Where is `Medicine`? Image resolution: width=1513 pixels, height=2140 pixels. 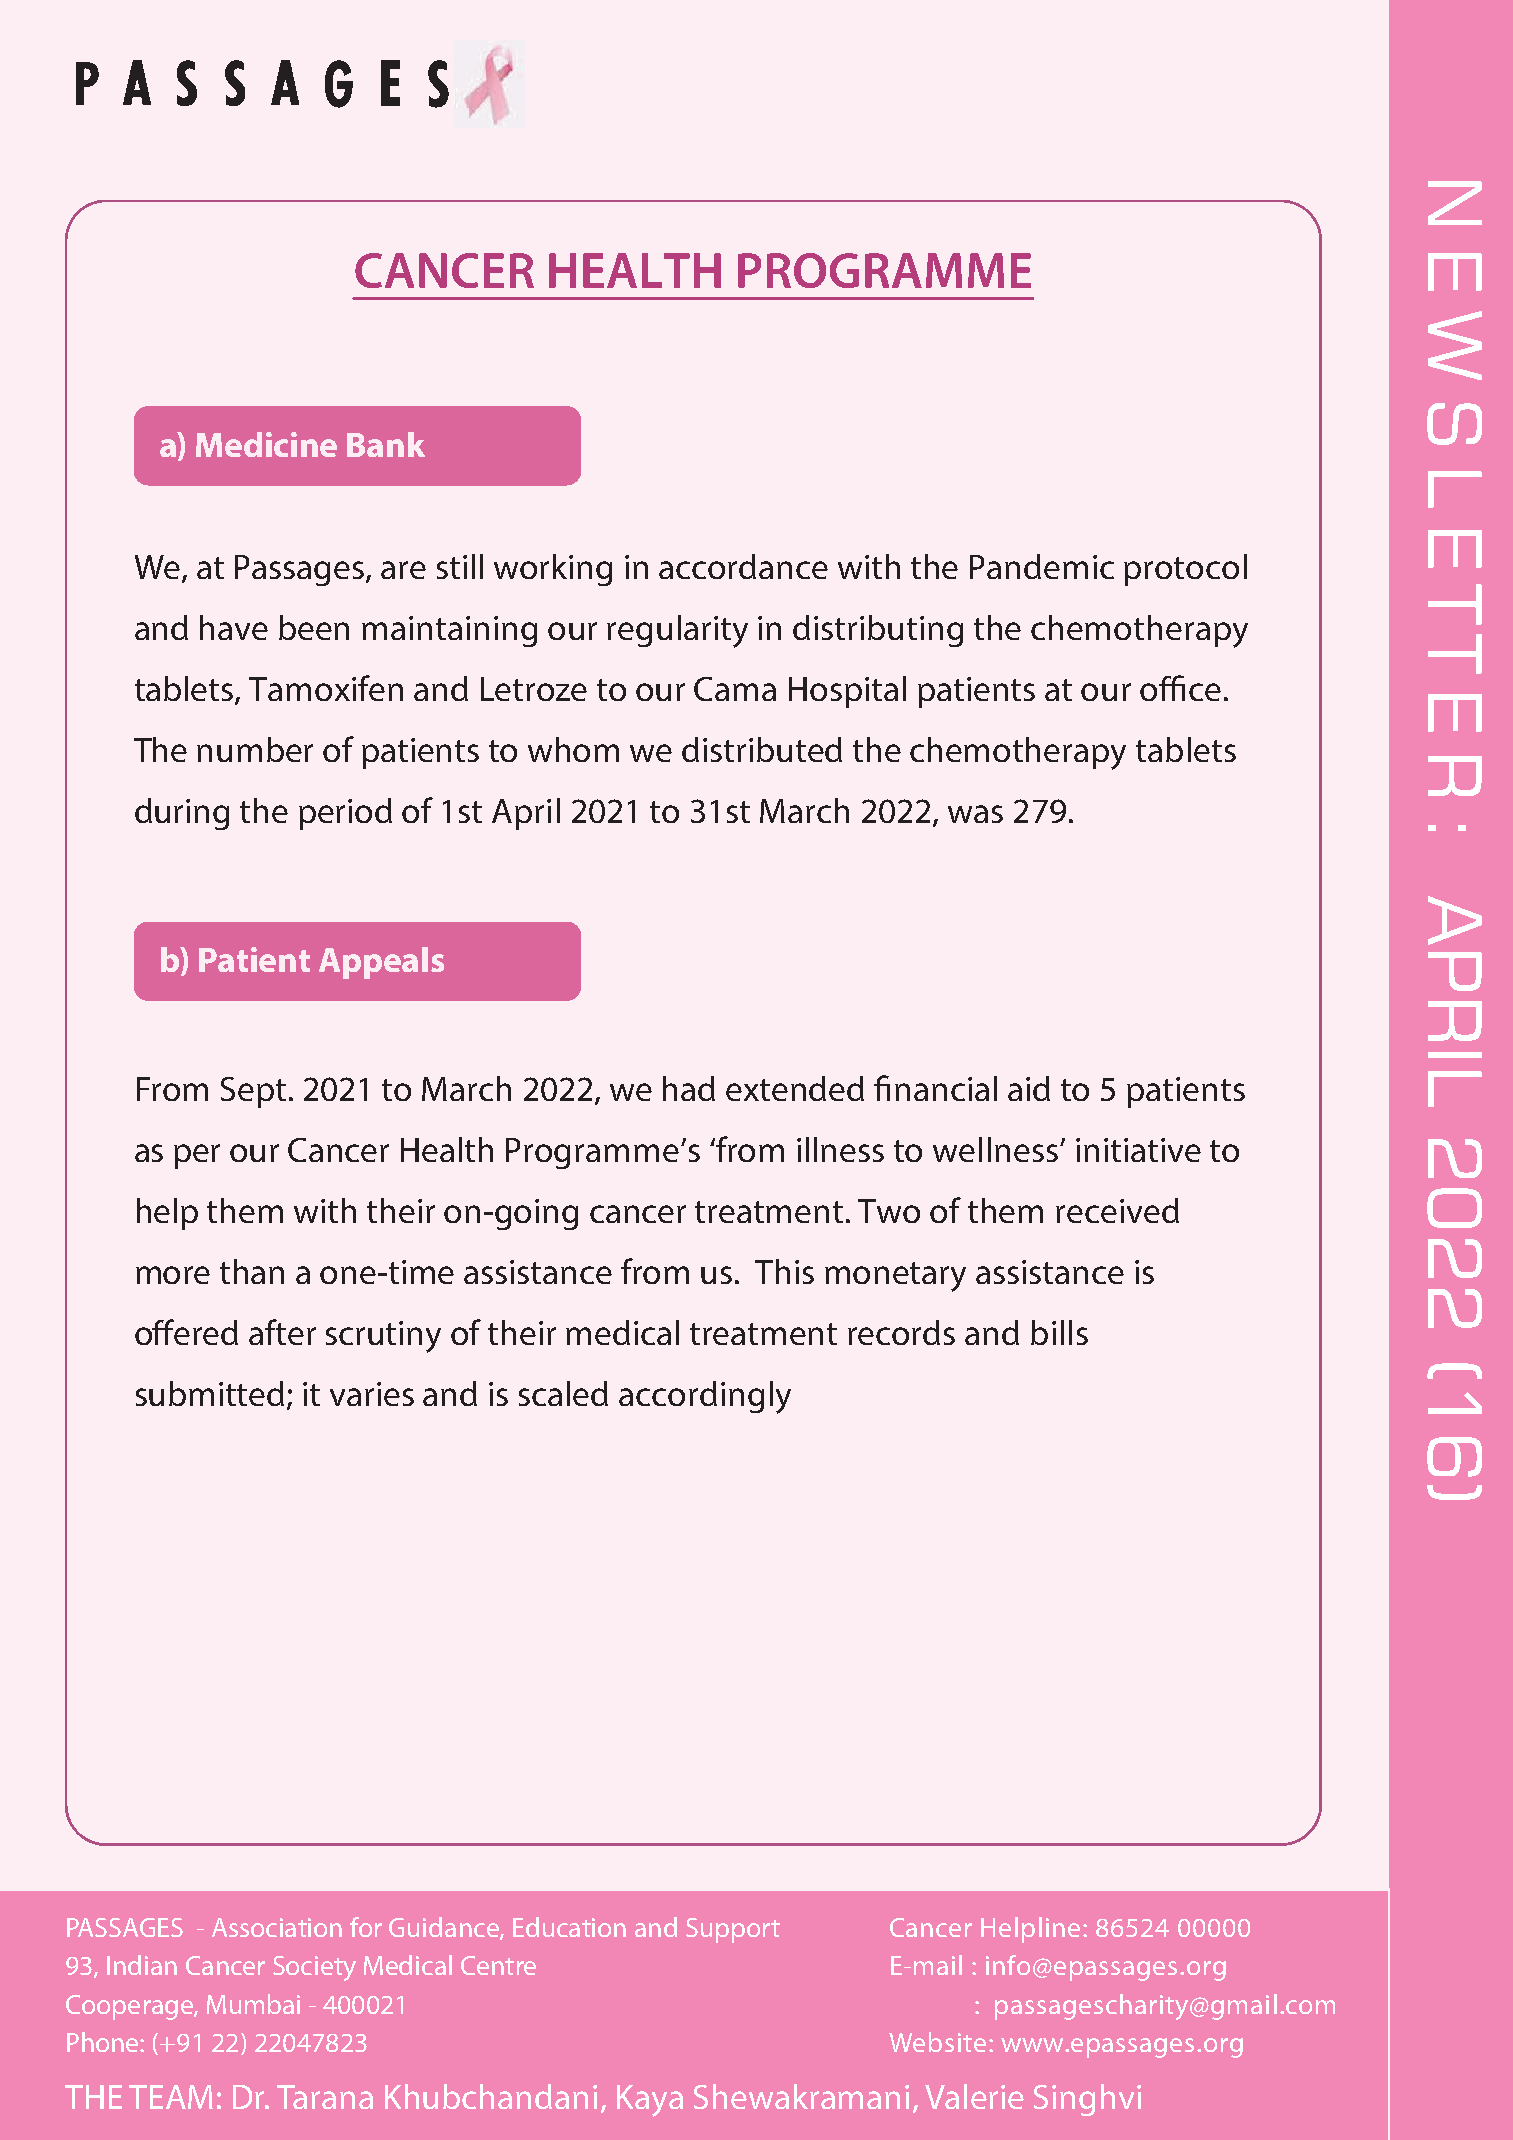
Medicine is located at coordinates (266, 444).
